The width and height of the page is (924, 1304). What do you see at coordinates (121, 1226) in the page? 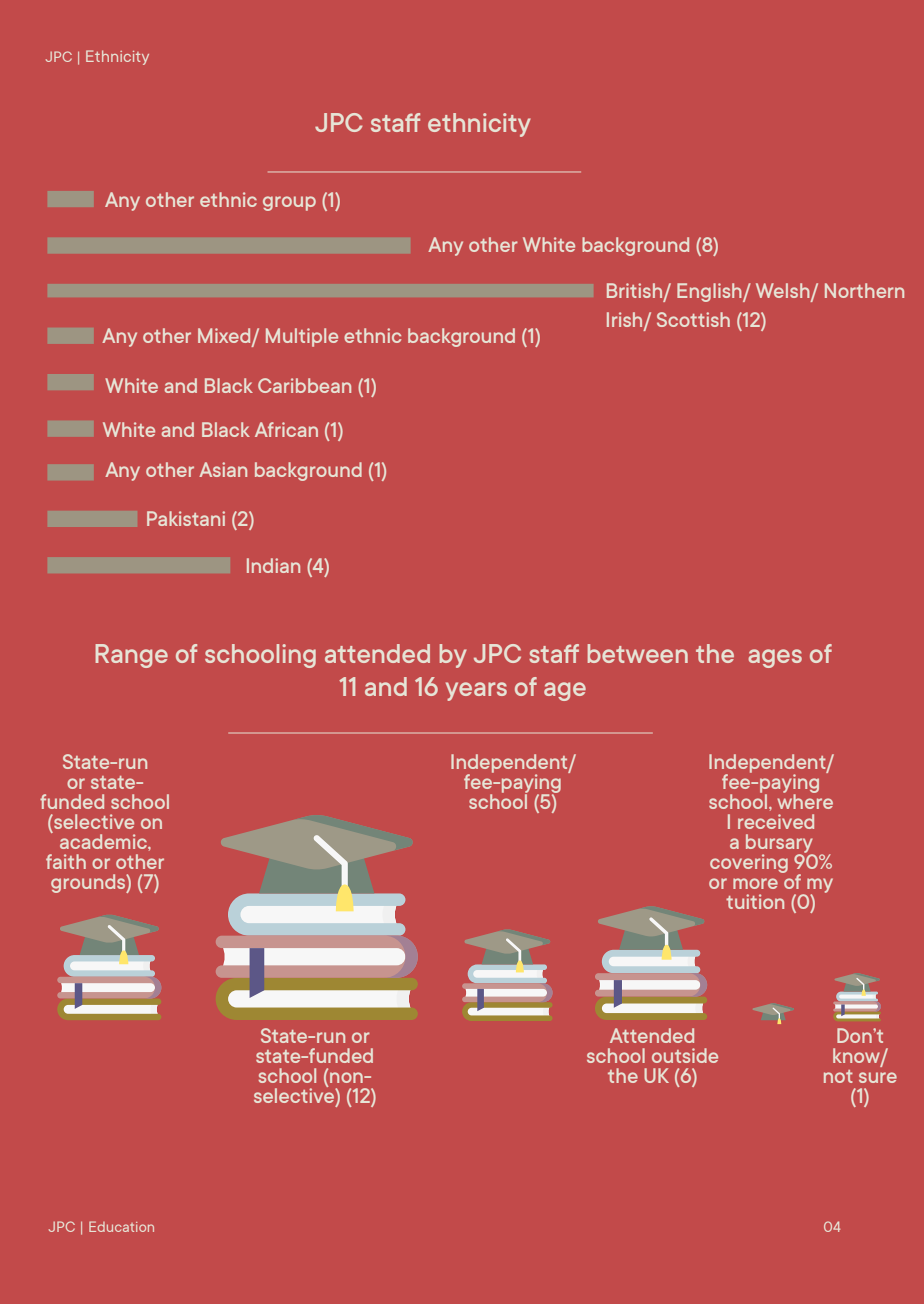
I see `Education` at bounding box center [121, 1226].
